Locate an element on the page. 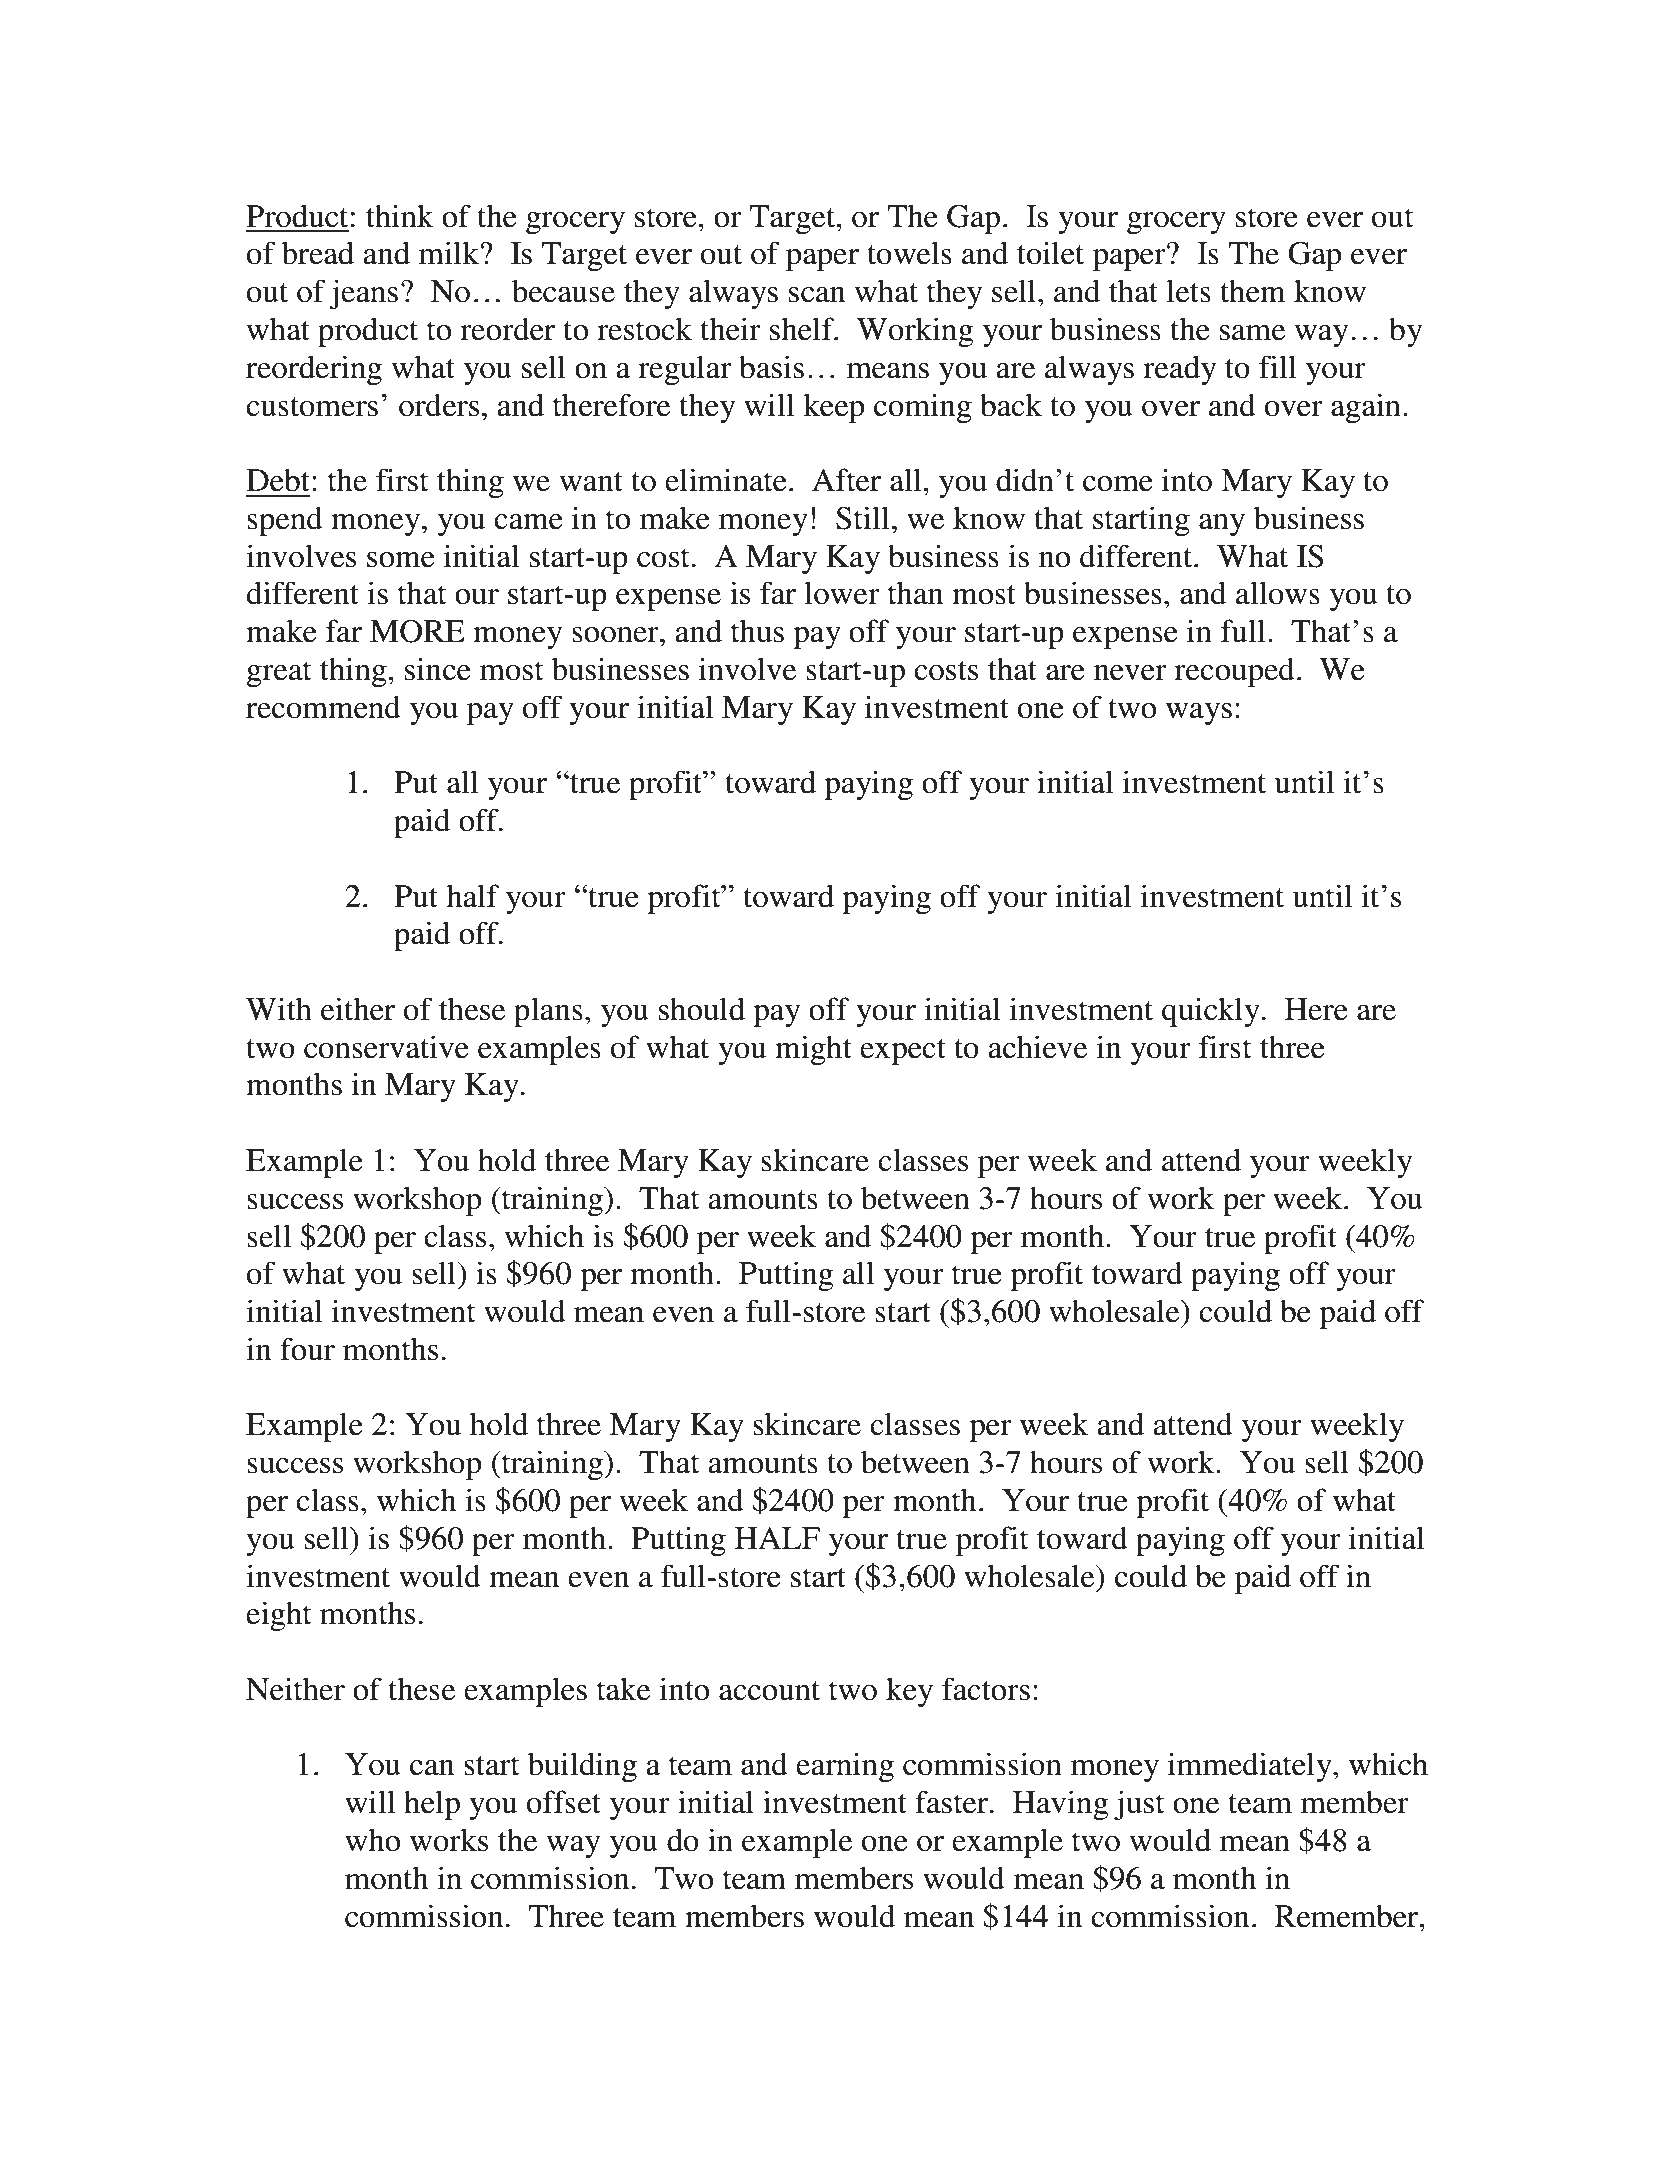 This document has height=2168, width=1675. them is located at coordinates (1253, 291).
